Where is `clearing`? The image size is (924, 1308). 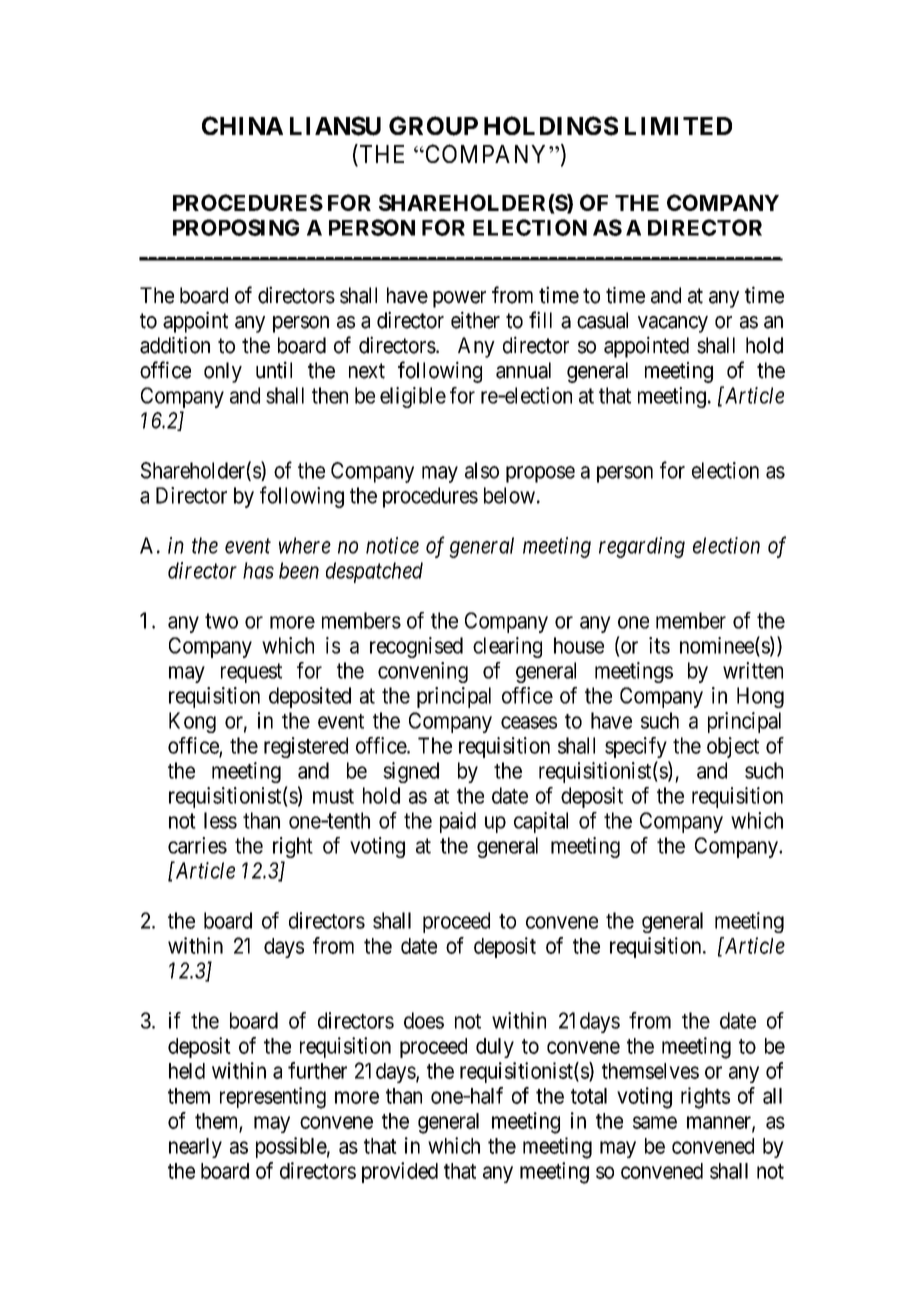 clearing is located at coordinates (507, 647).
